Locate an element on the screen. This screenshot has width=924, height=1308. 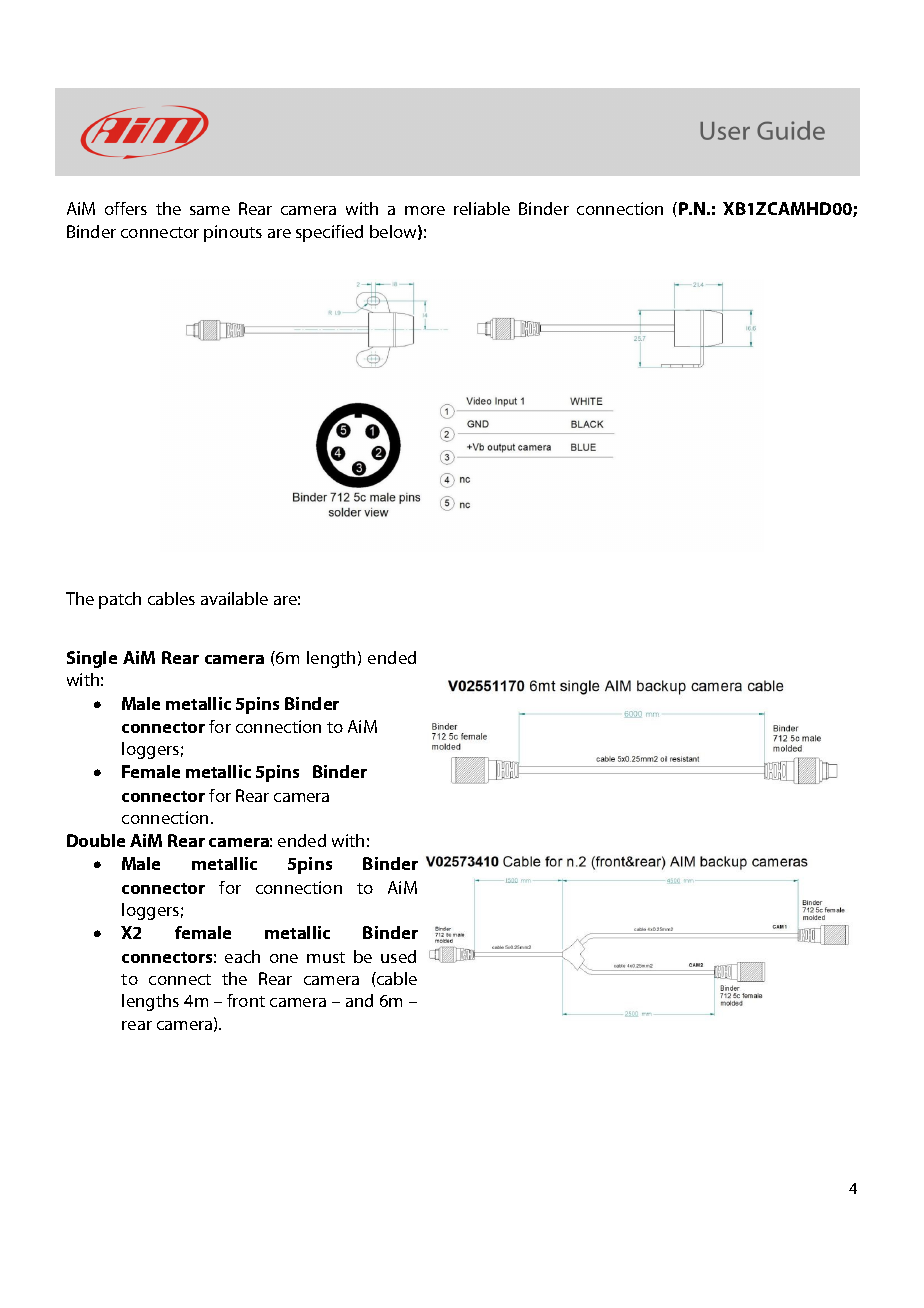
patch is located at coordinates (120, 600).
